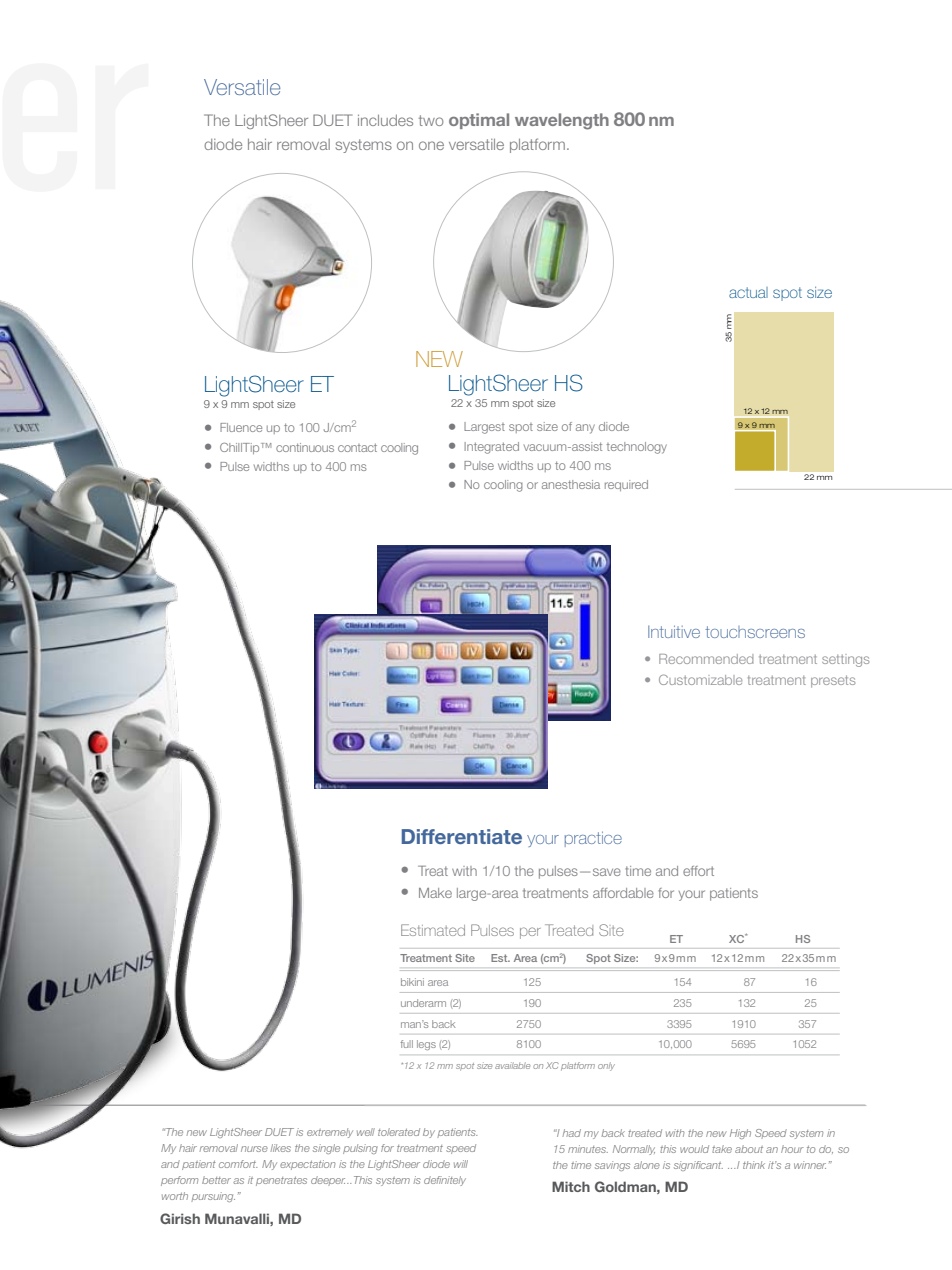 This page has height=1270, width=952. What do you see at coordinates (385, 120) in the page?
I see `includes` at bounding box center [385, 120].
